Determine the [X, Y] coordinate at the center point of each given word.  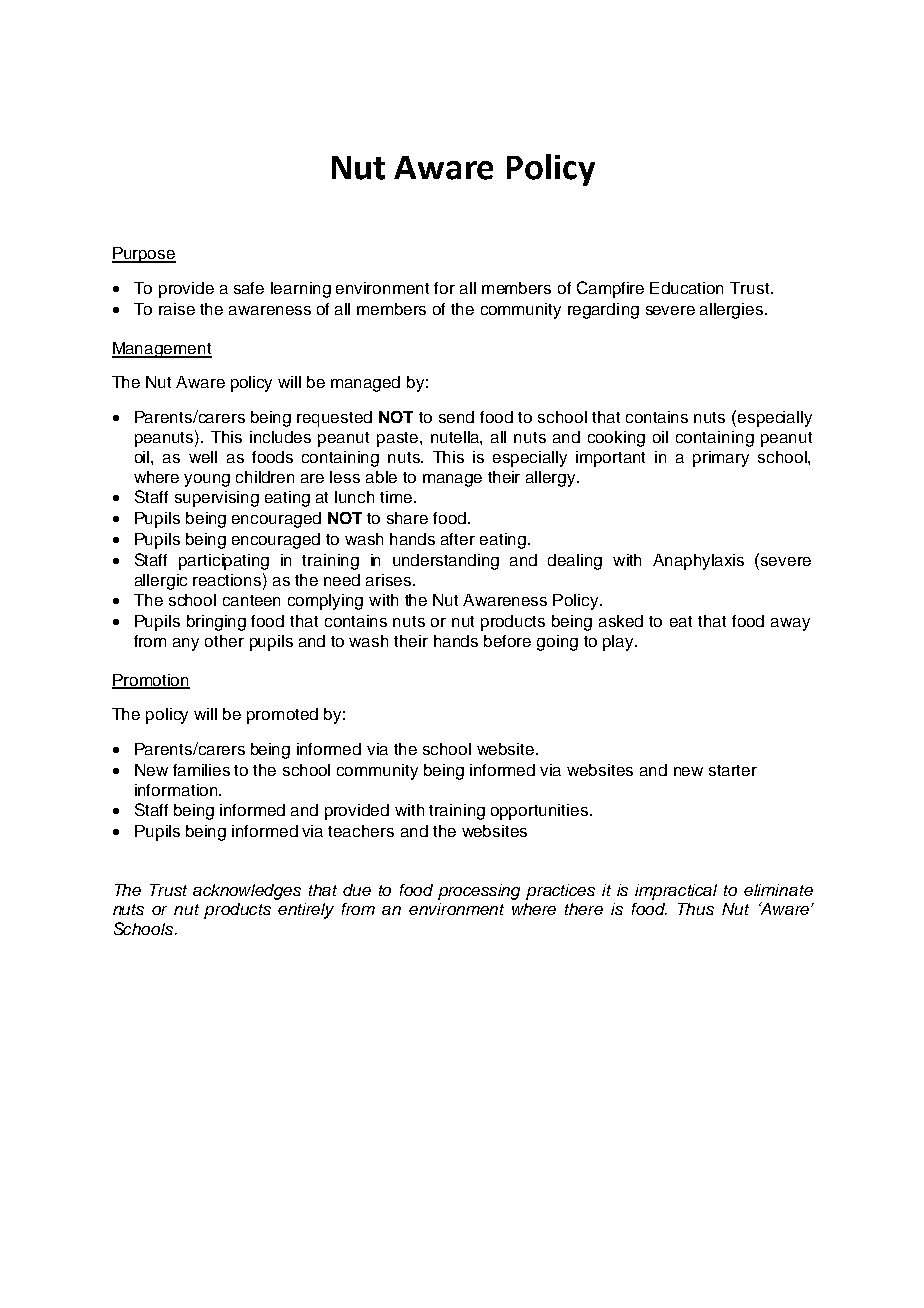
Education [686, 288]
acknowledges [247, 892]
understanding [446, 562]
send [456, 417]
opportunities [539, 812]
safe [249, 288]
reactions [228, 579]
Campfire [610, 289]
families [201, 770]
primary [721, 459]
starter [733, 770]
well [203, 457]
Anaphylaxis [698, 562]
